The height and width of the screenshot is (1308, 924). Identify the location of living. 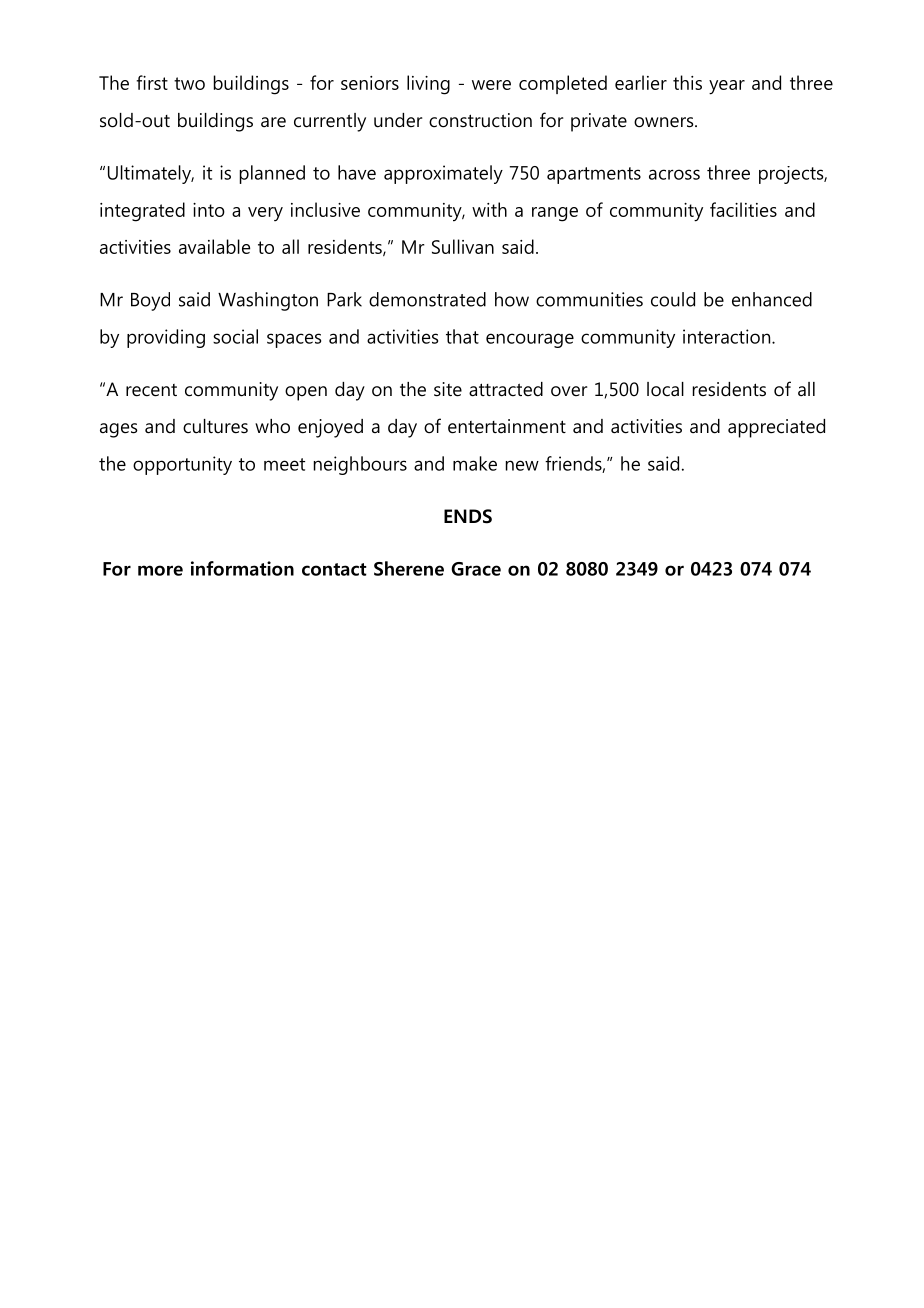
(428, 85).
